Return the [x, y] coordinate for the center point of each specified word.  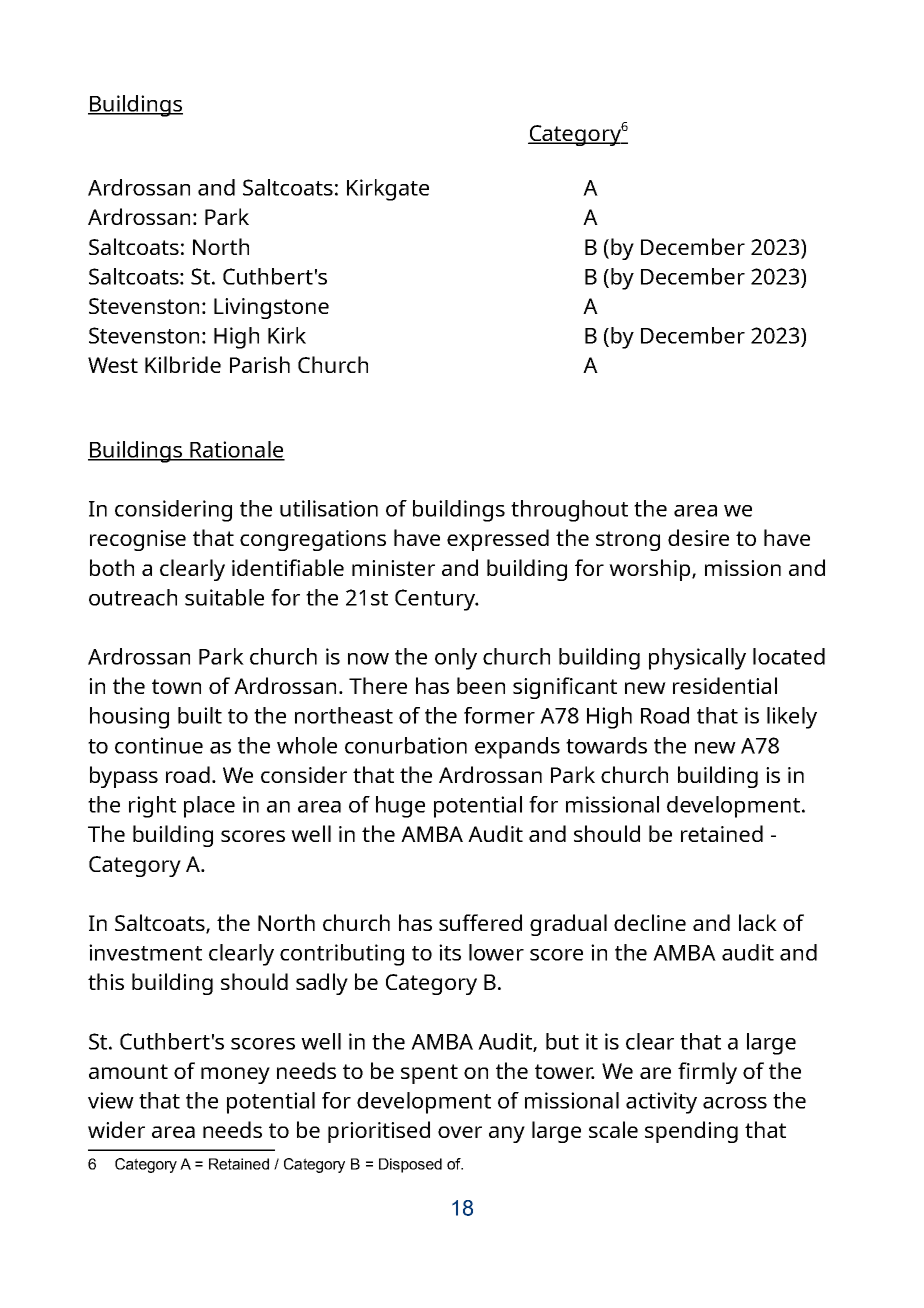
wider [116, 1129]
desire [698, 537]
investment [145, 952]
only [456, 659]
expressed [498, 540]
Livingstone [271, 308]
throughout [569, 511]
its [450, 952]
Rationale [236, 450]
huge [400, 807]
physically [697, 659]
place [209, 807]
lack [758, 922]
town [176, 686]
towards [606, 745]
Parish [260, 364]
